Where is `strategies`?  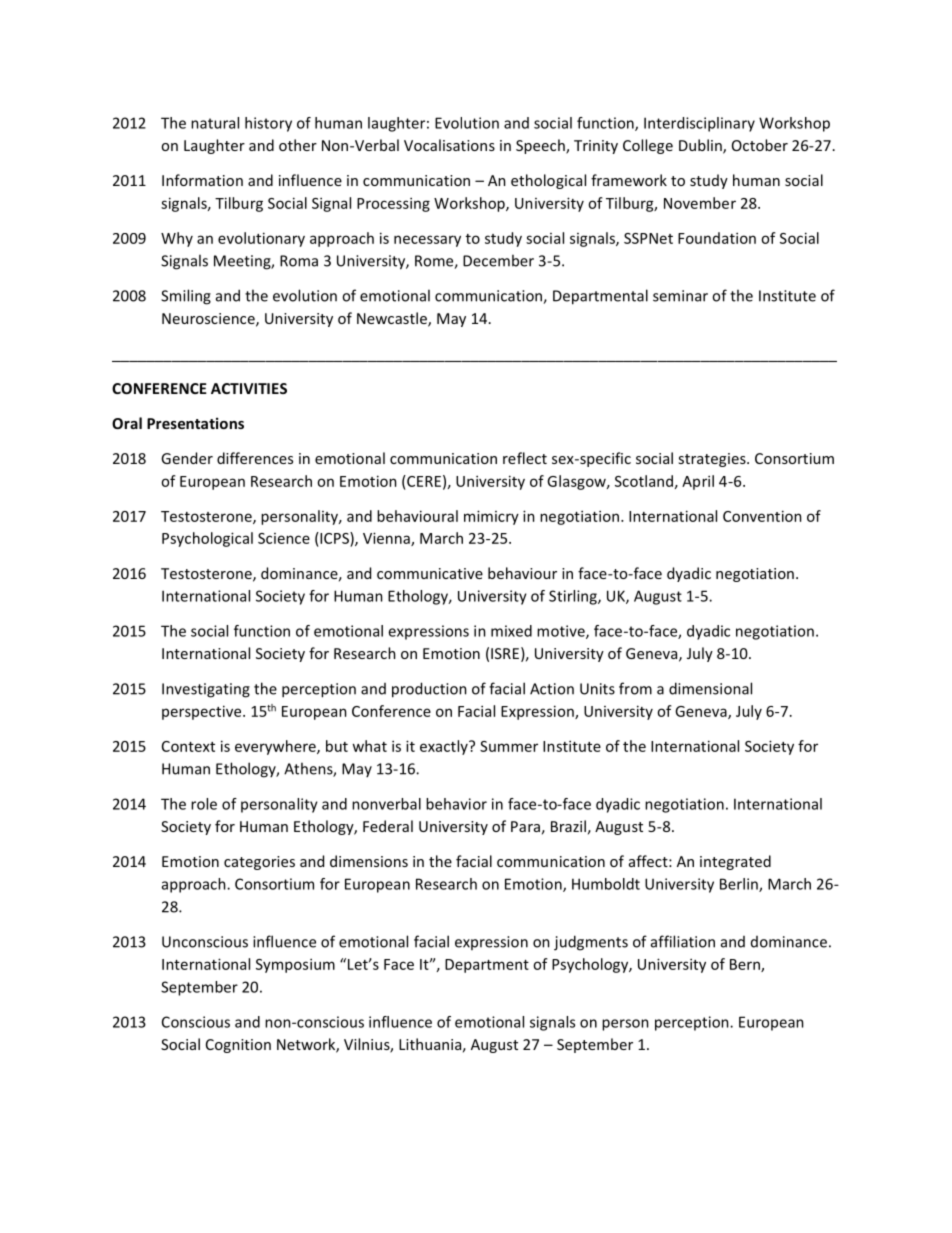 strategies is located at coordinates (713, 460).
